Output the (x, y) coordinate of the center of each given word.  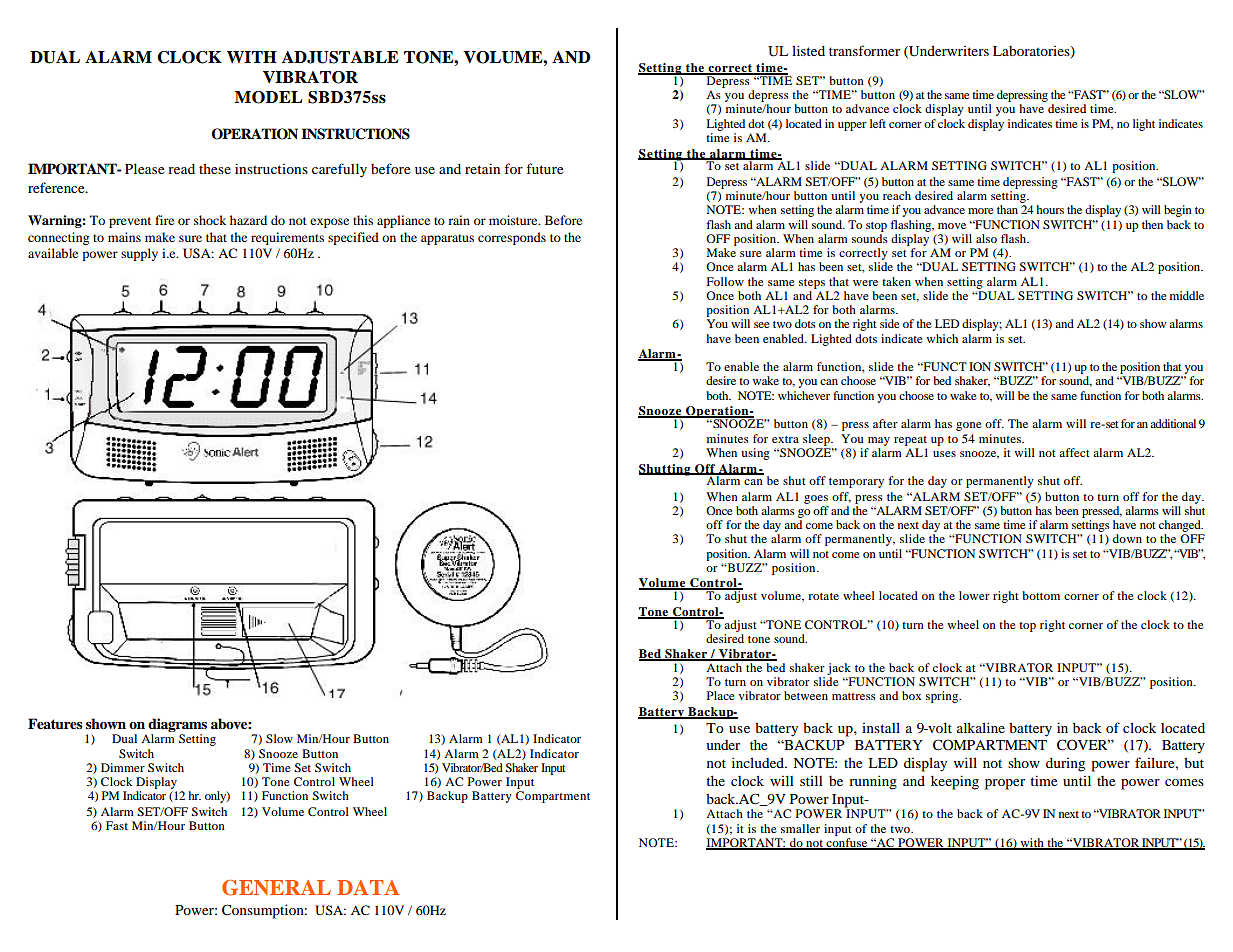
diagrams (177, 726)
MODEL (268, 97)
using (755, 454)
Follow (725, 281)
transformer (864, 50)
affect (1074, 452)
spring (943, 697)
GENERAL (276, 888)
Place (721, 695)
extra (785, 439)
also (986, 238)
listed (808, 50)
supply (139, 254)
